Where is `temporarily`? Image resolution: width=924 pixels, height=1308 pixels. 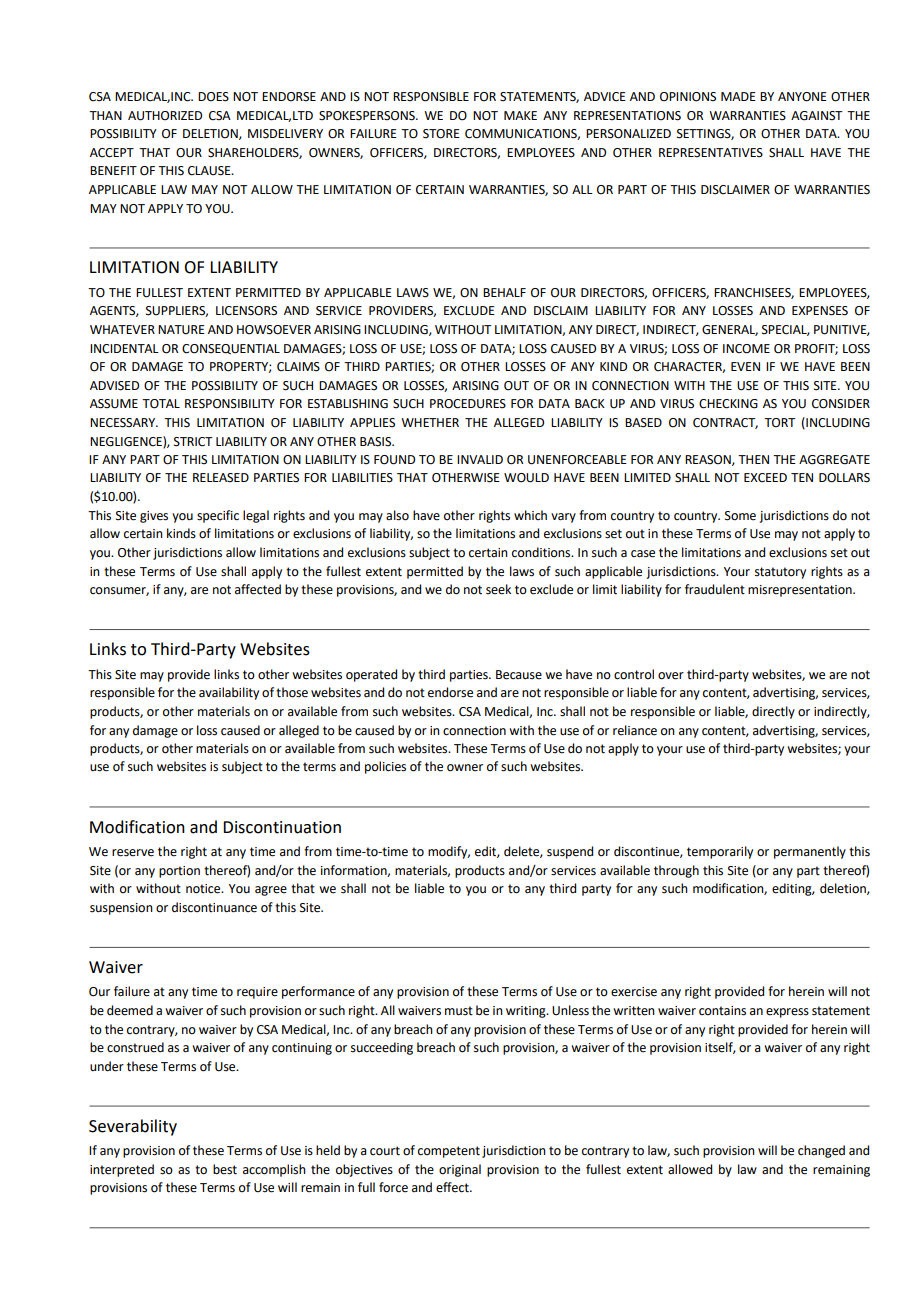 temporarily is located at coordinates (720, 852).
